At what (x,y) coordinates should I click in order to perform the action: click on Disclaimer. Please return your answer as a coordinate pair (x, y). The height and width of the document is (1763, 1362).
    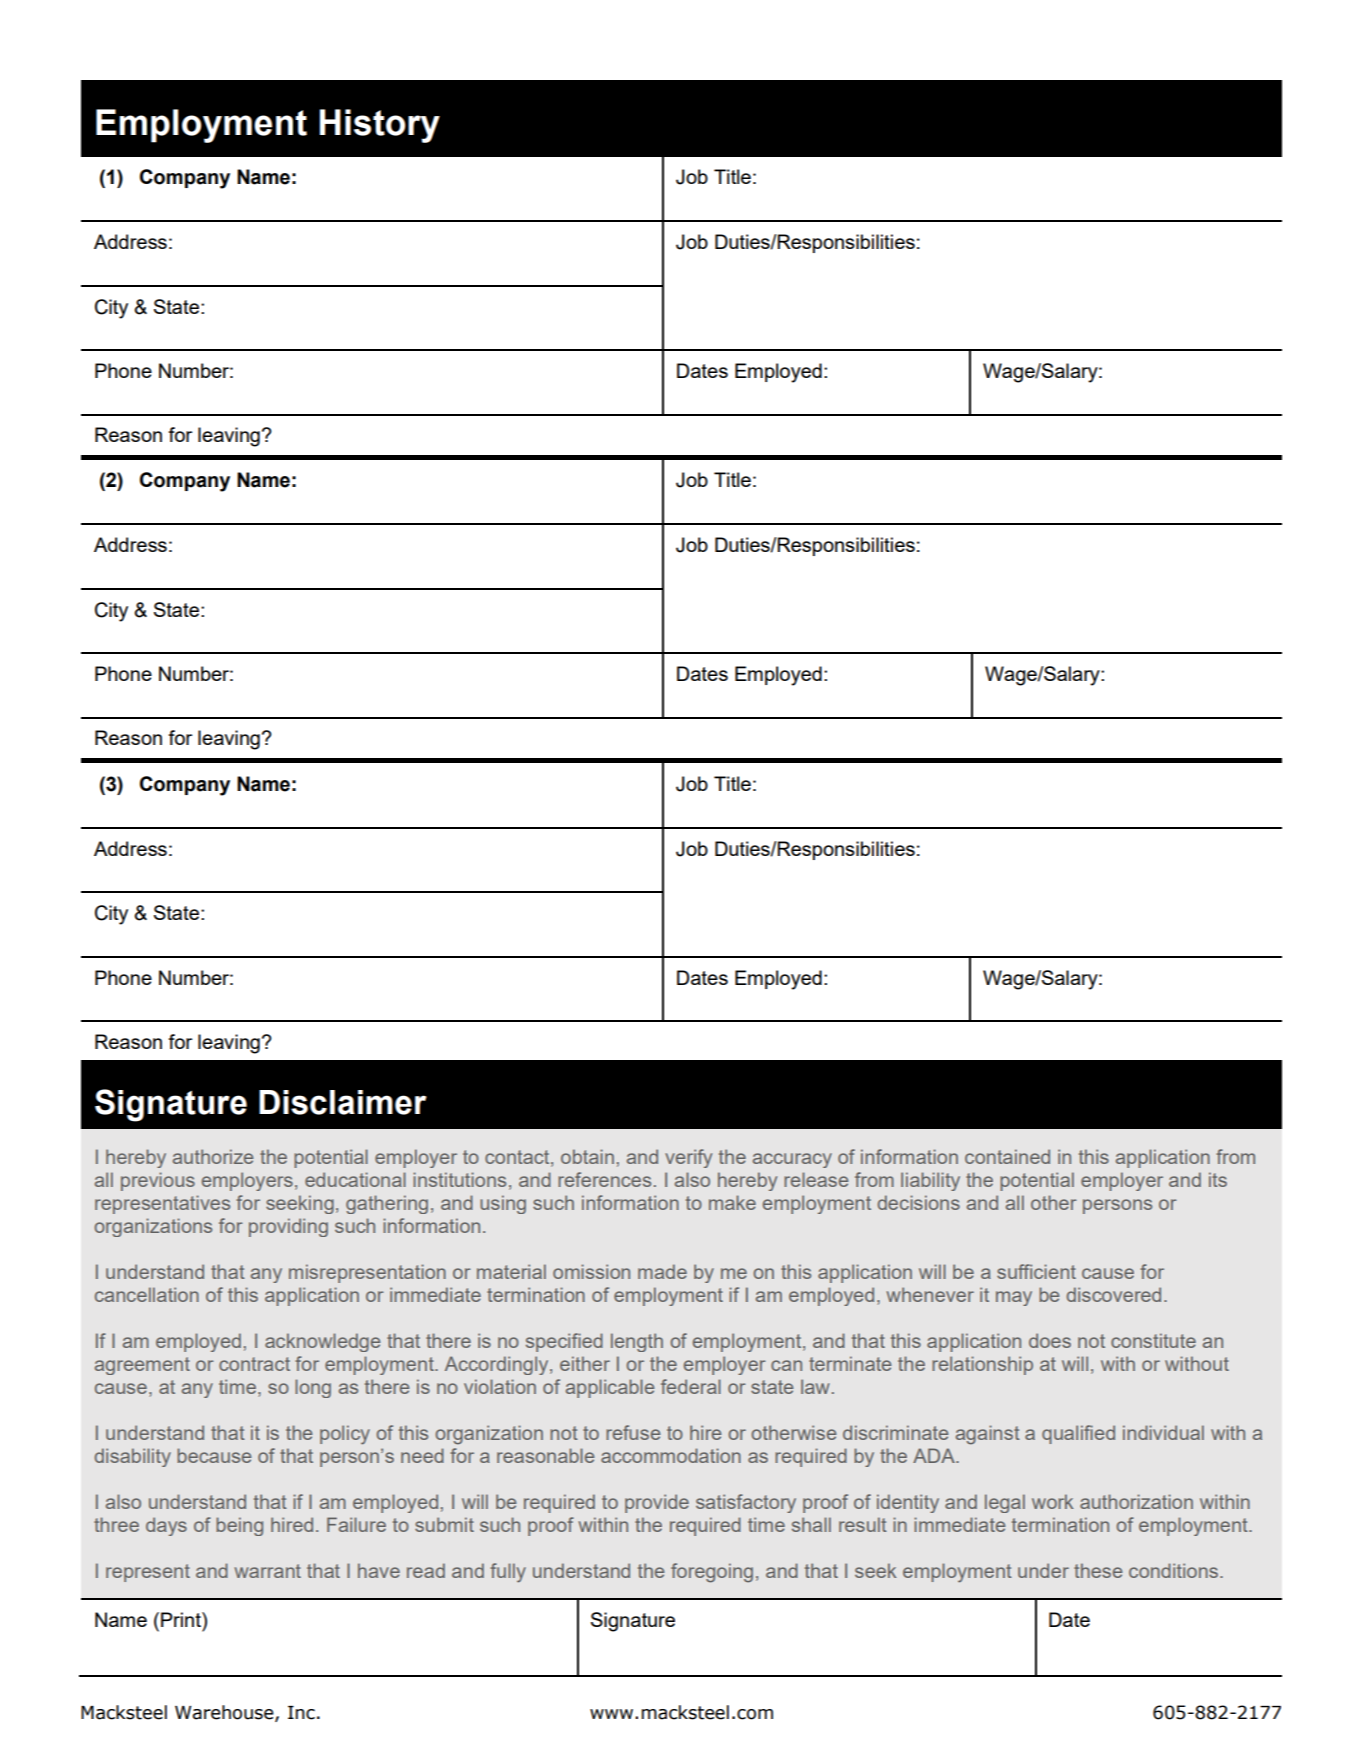
    Looking at the image, I should click on (343, 1102).
